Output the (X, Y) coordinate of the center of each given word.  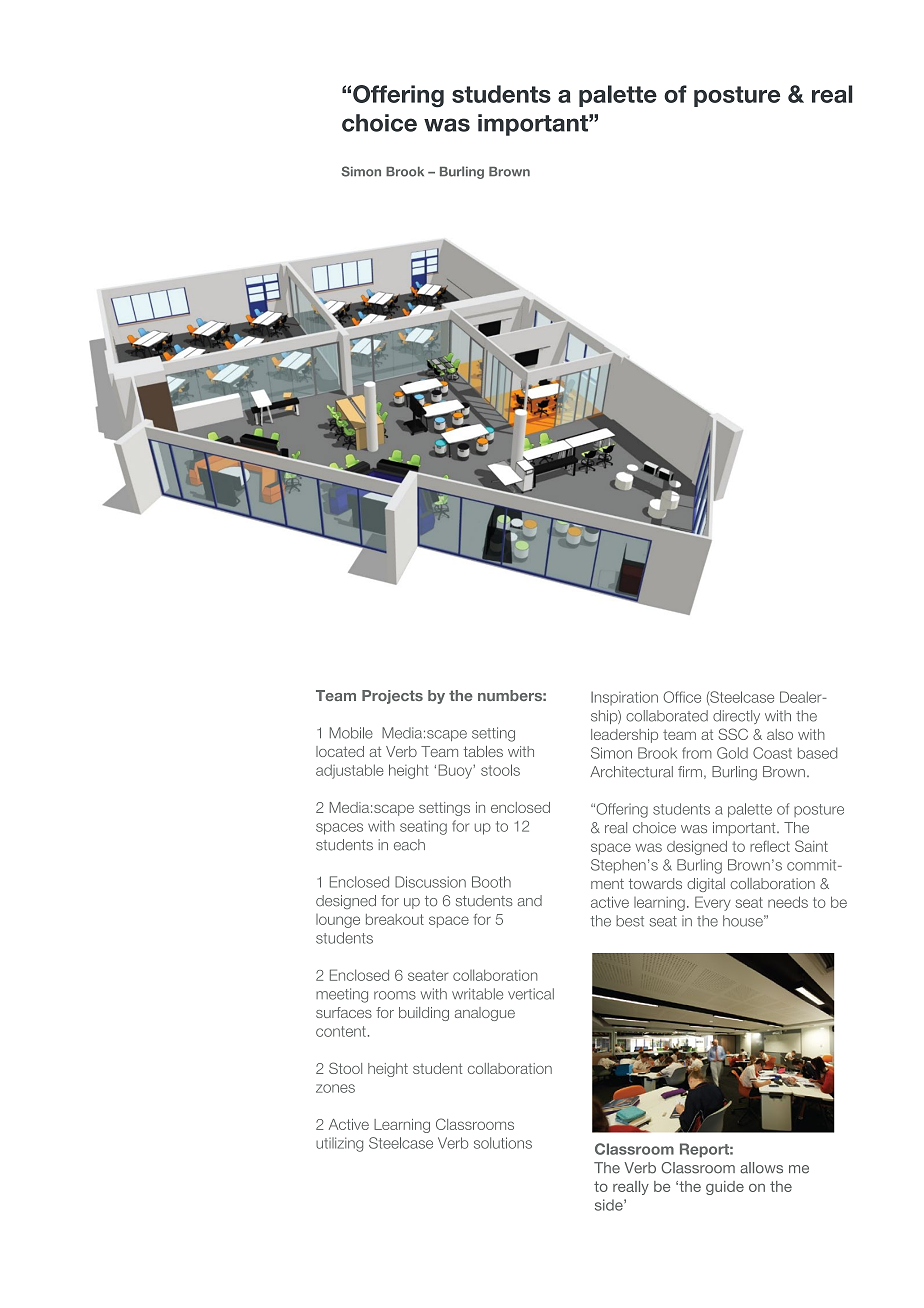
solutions (503, 1143)
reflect (770, 846)
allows (761, 1168)
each (409, 845)
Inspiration (624, 698)
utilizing (339, 1144)
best (630, 921)
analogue (485, 1014)
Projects (392, 697)
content (341, 1031)
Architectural (631, 772)
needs (788, 902)
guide (725, 1188)
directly (736, 717)
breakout (395, 919)
